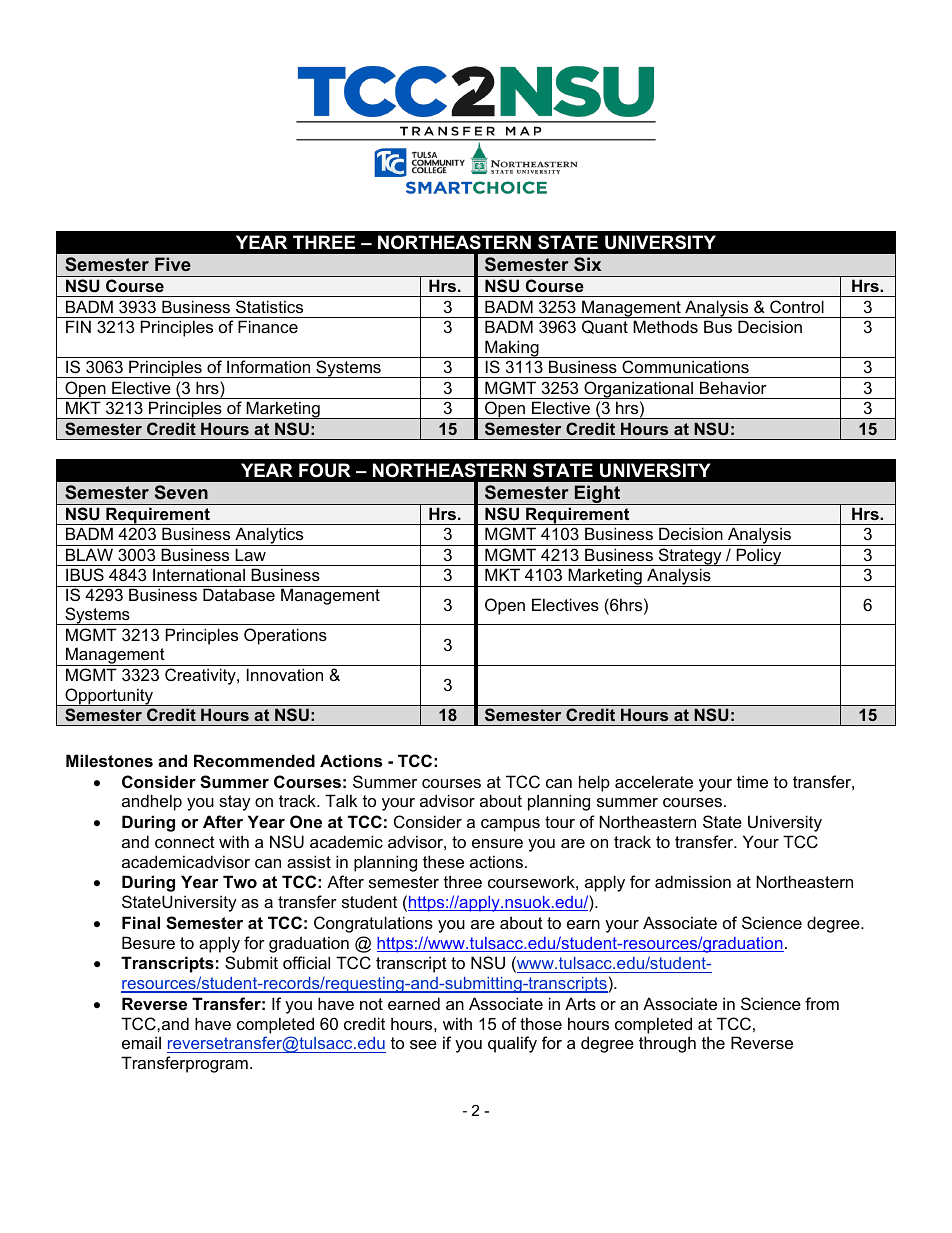 The width and height of the image is (952, 1233). Describe the element at coordinates (173, 264) in the image. I see `Five` at that location.
